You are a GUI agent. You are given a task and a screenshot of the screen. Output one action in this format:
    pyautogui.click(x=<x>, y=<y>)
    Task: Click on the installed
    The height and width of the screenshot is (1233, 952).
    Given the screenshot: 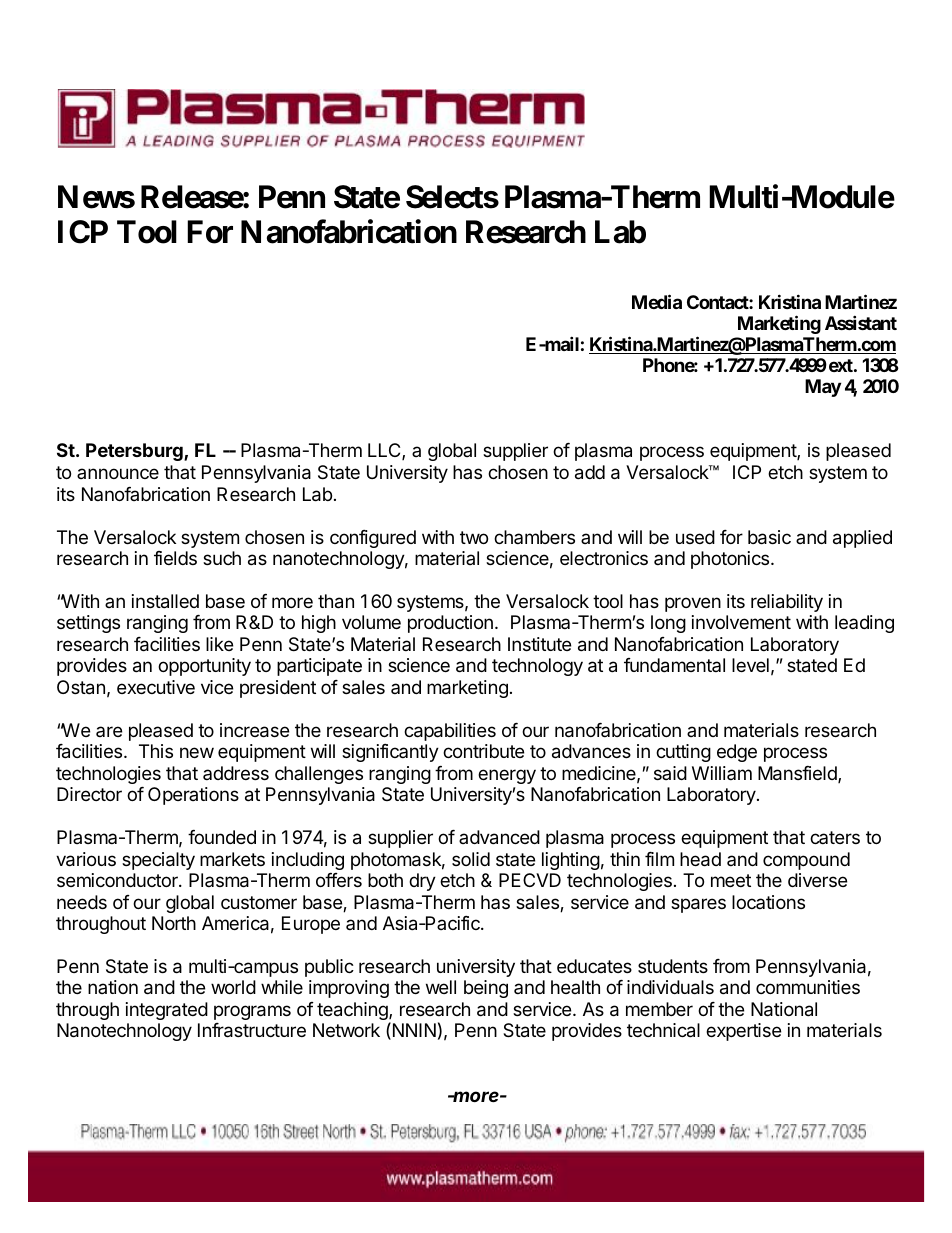 What is the action you would take?
    pyautogui.click(x=165, y=601)
